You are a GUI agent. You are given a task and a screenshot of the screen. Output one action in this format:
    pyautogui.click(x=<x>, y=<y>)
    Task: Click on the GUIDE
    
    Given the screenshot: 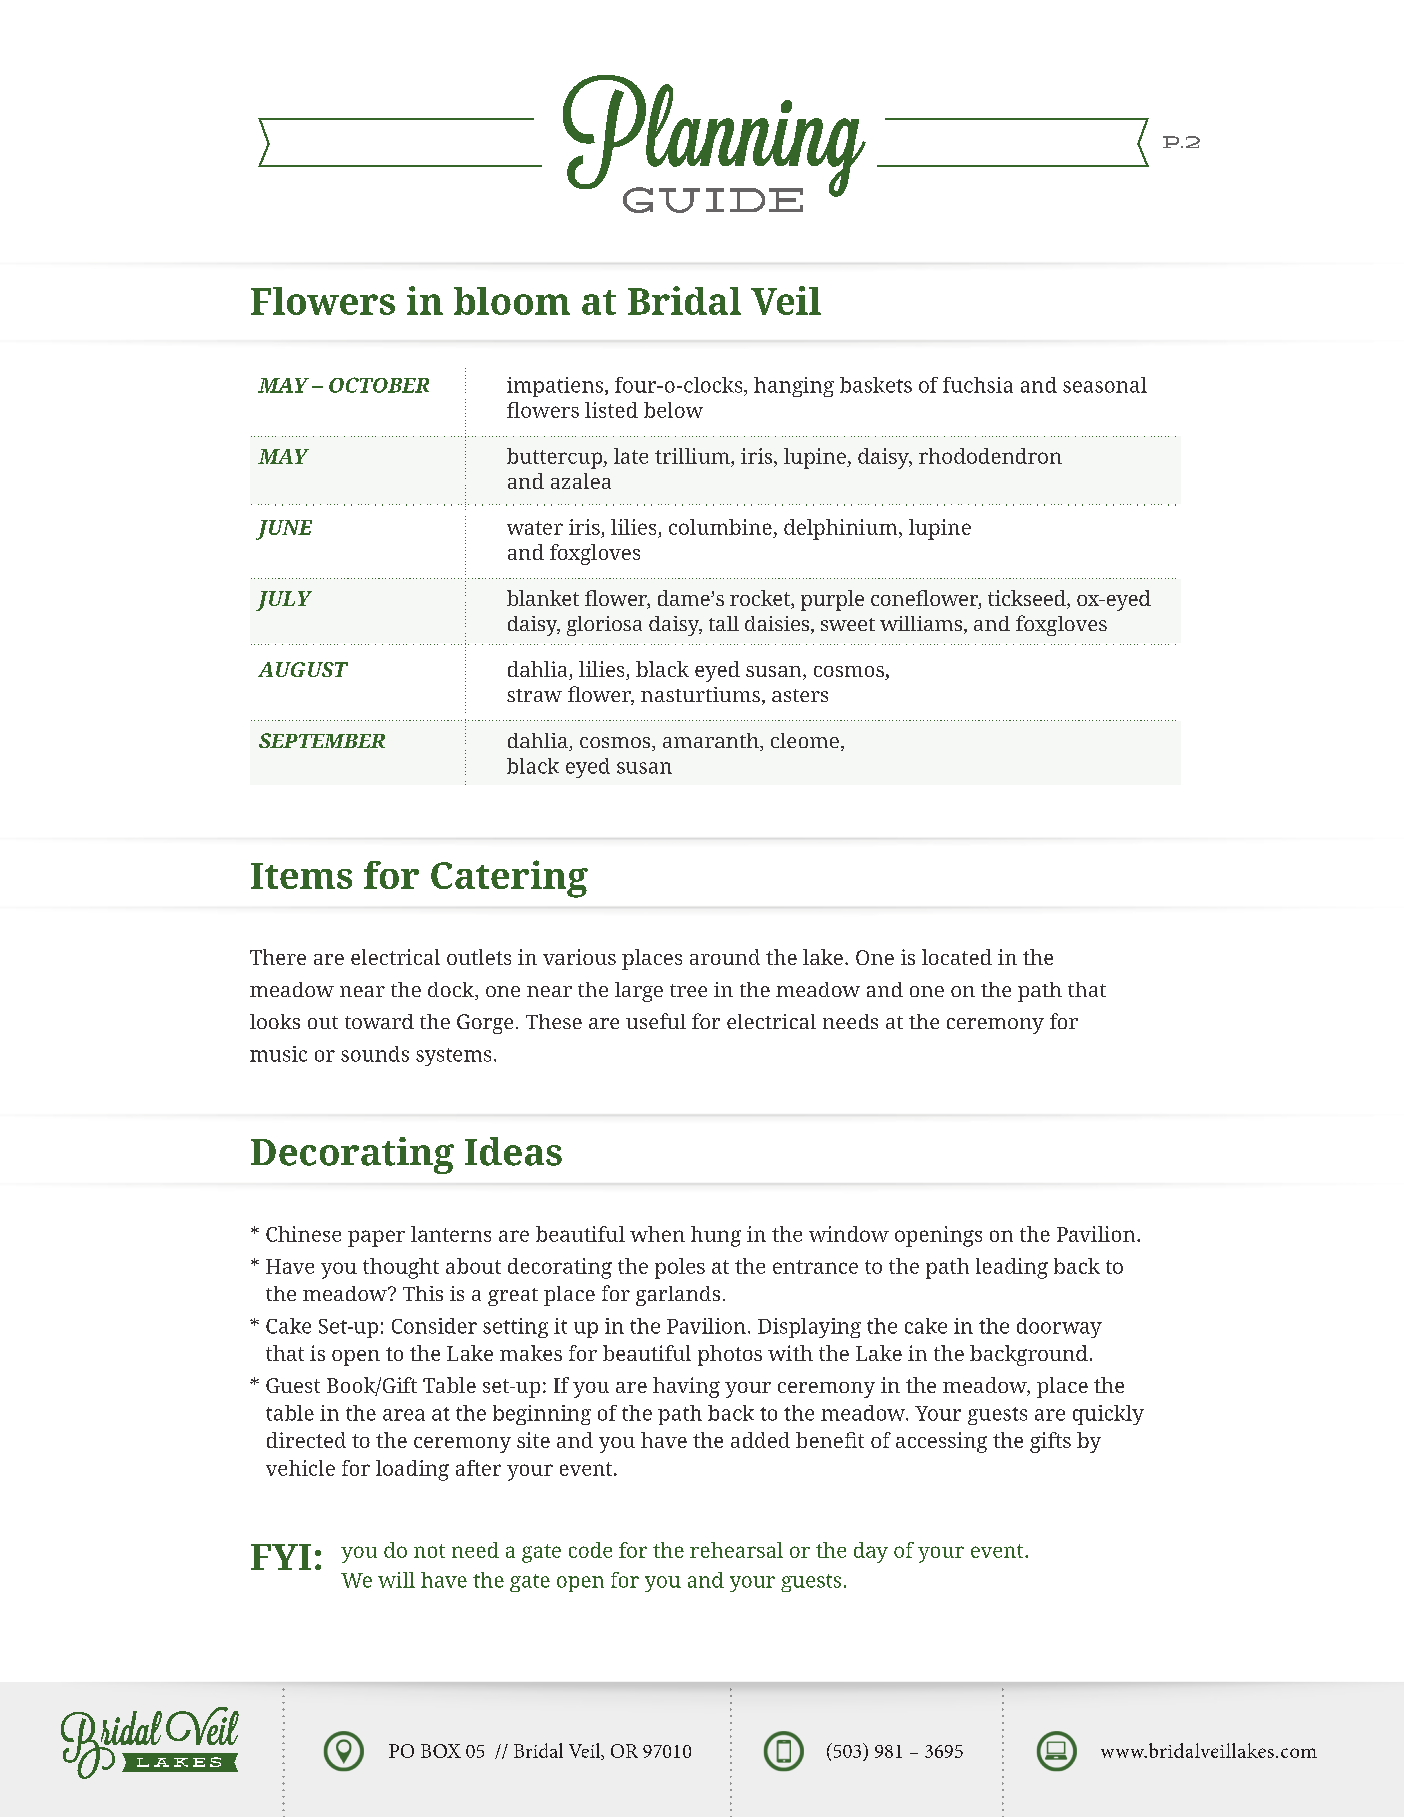 What is the action you would take?
    pyautogui.click(x=713, y=200)
